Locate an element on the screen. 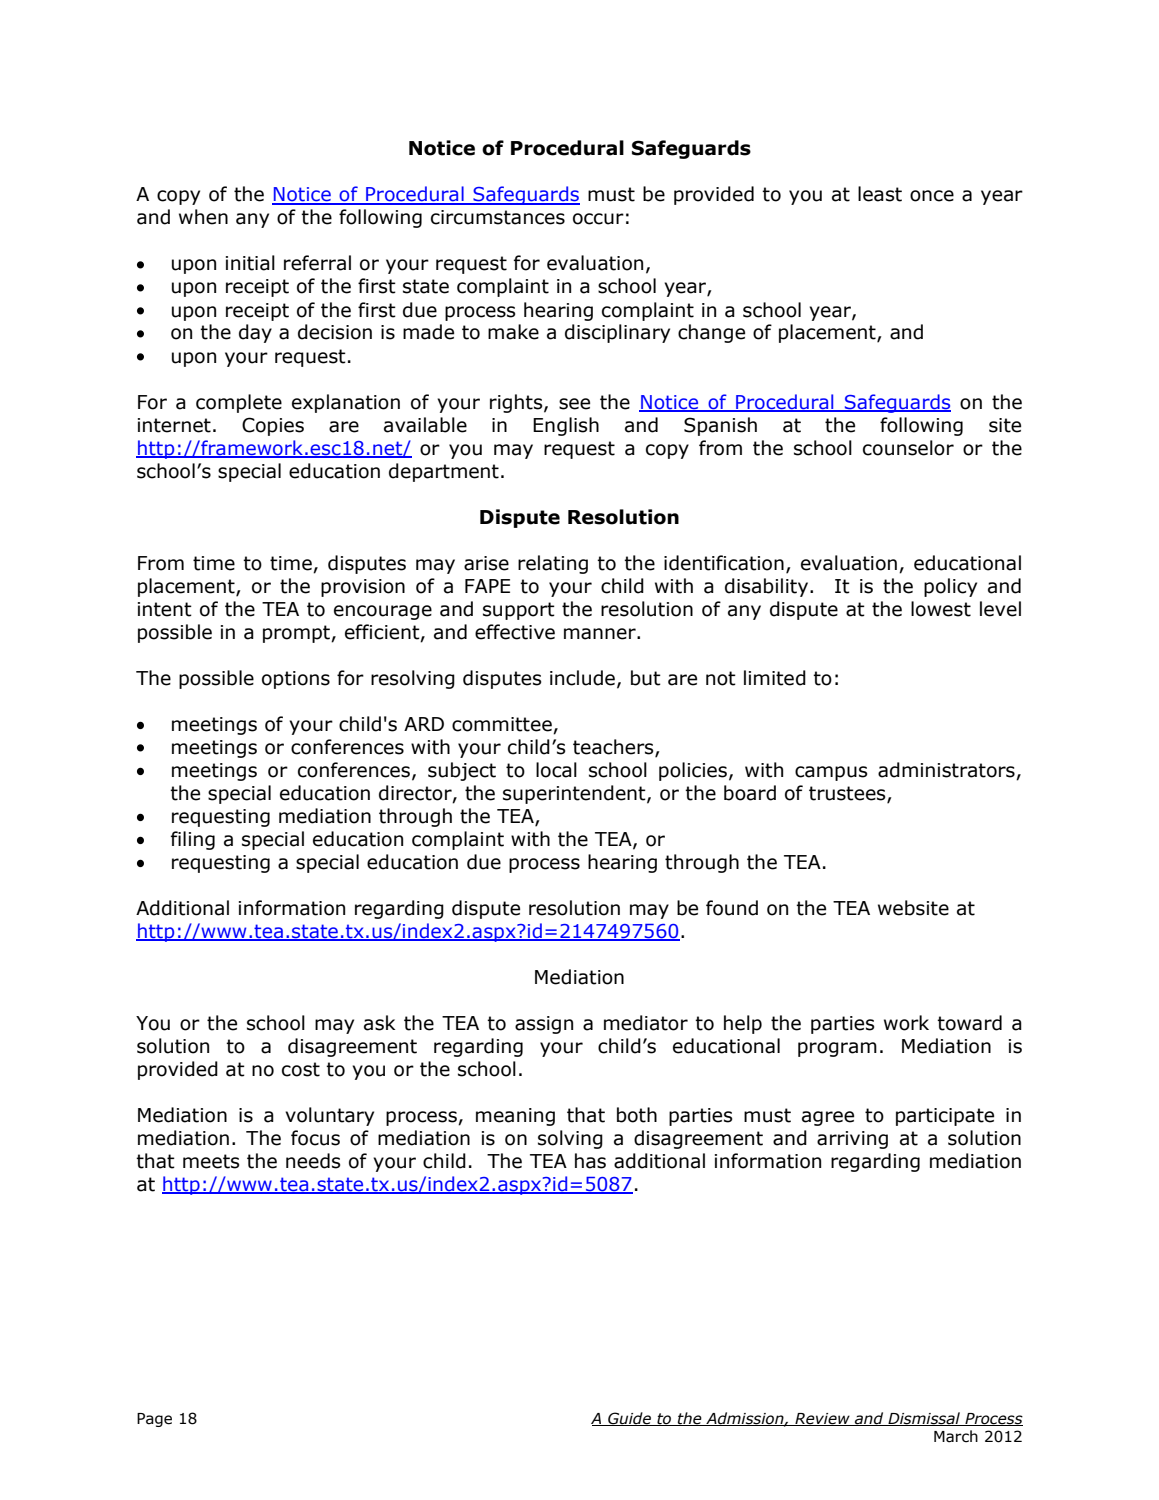  initial is located at coordinates (250, 263).
